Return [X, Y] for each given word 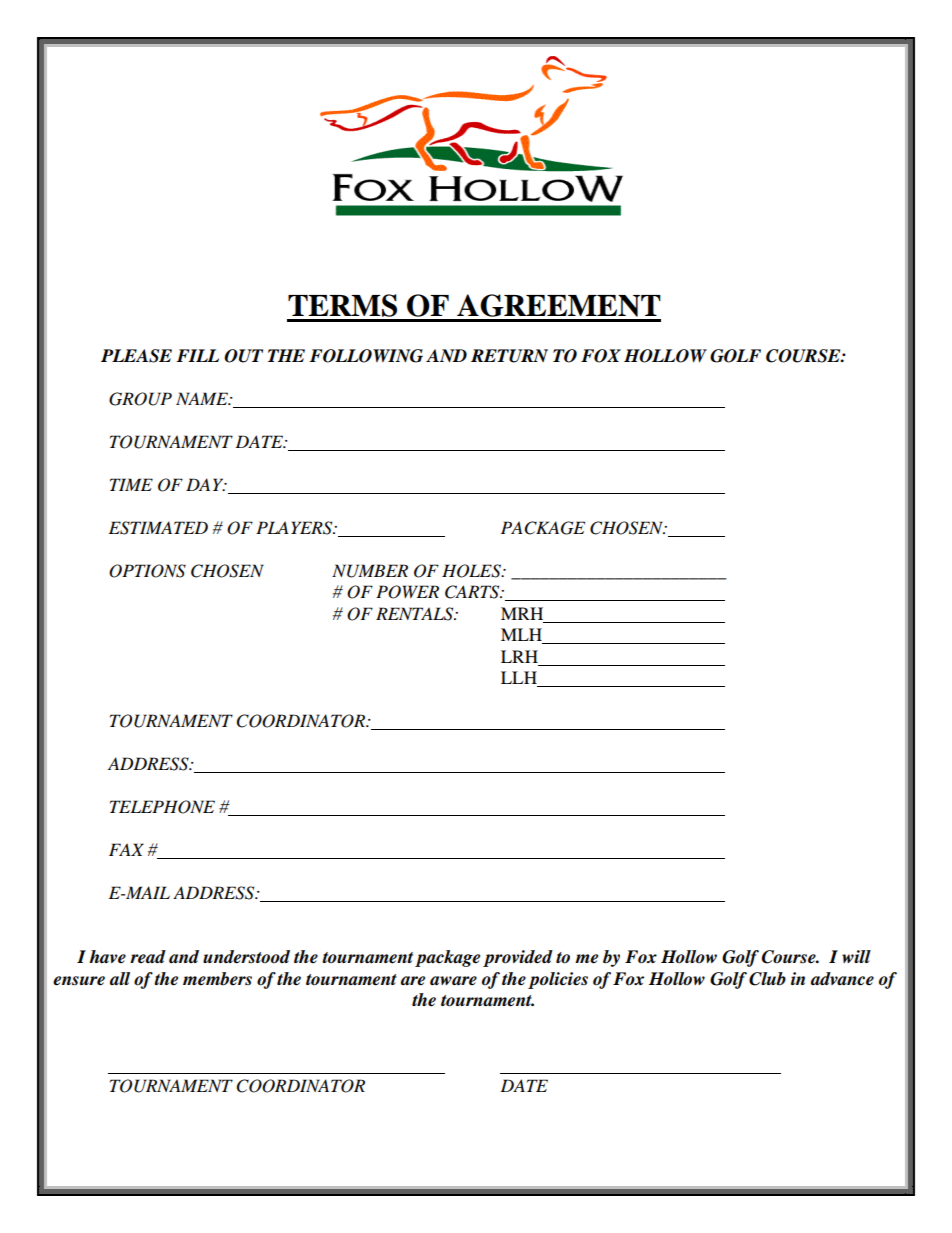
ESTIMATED [158, 528]
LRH [519, 656]
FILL [197, 355]
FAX [126, 849]
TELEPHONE [162, 807]
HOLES [472, 571]
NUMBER [370, 571]
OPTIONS [147, 571]
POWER [407, 592]
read [148, 957]
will [856, 956]
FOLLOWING [366, 356]
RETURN [509, 356]
